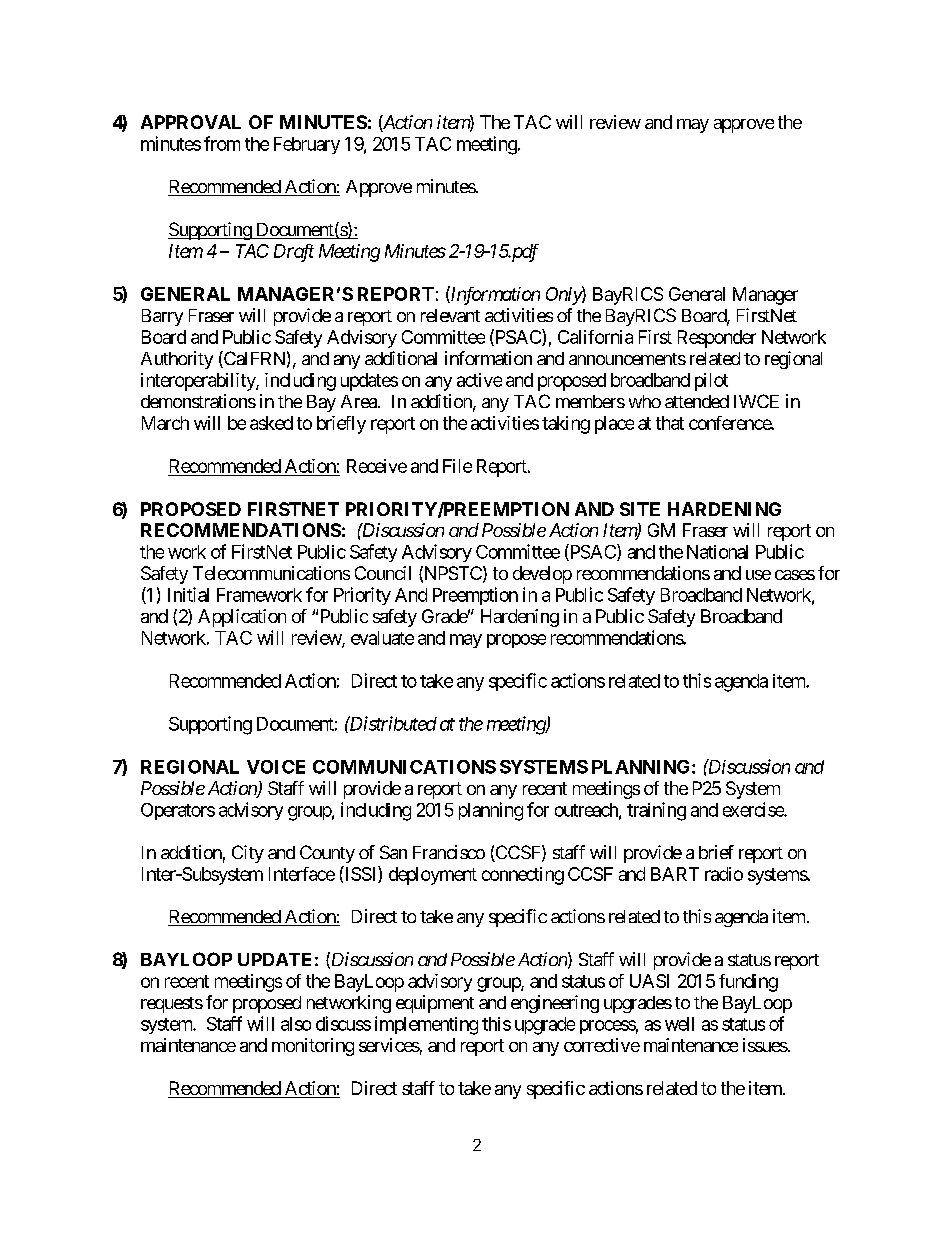 This image has width=952, height=1233. I want to click on also, so click(296, 1024).
